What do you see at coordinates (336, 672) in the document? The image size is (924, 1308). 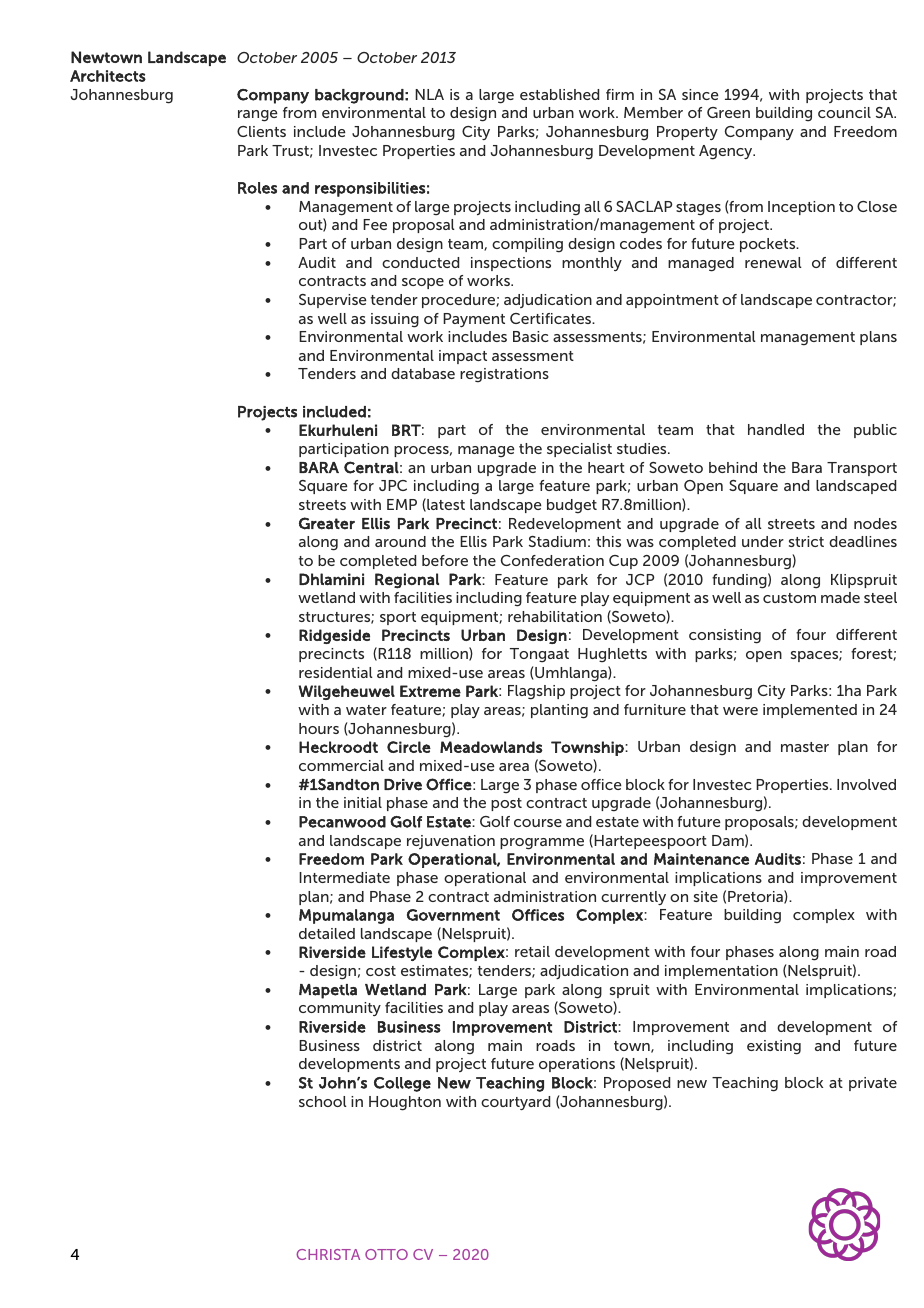 I see `residential` at bounding box center [336, 672].
